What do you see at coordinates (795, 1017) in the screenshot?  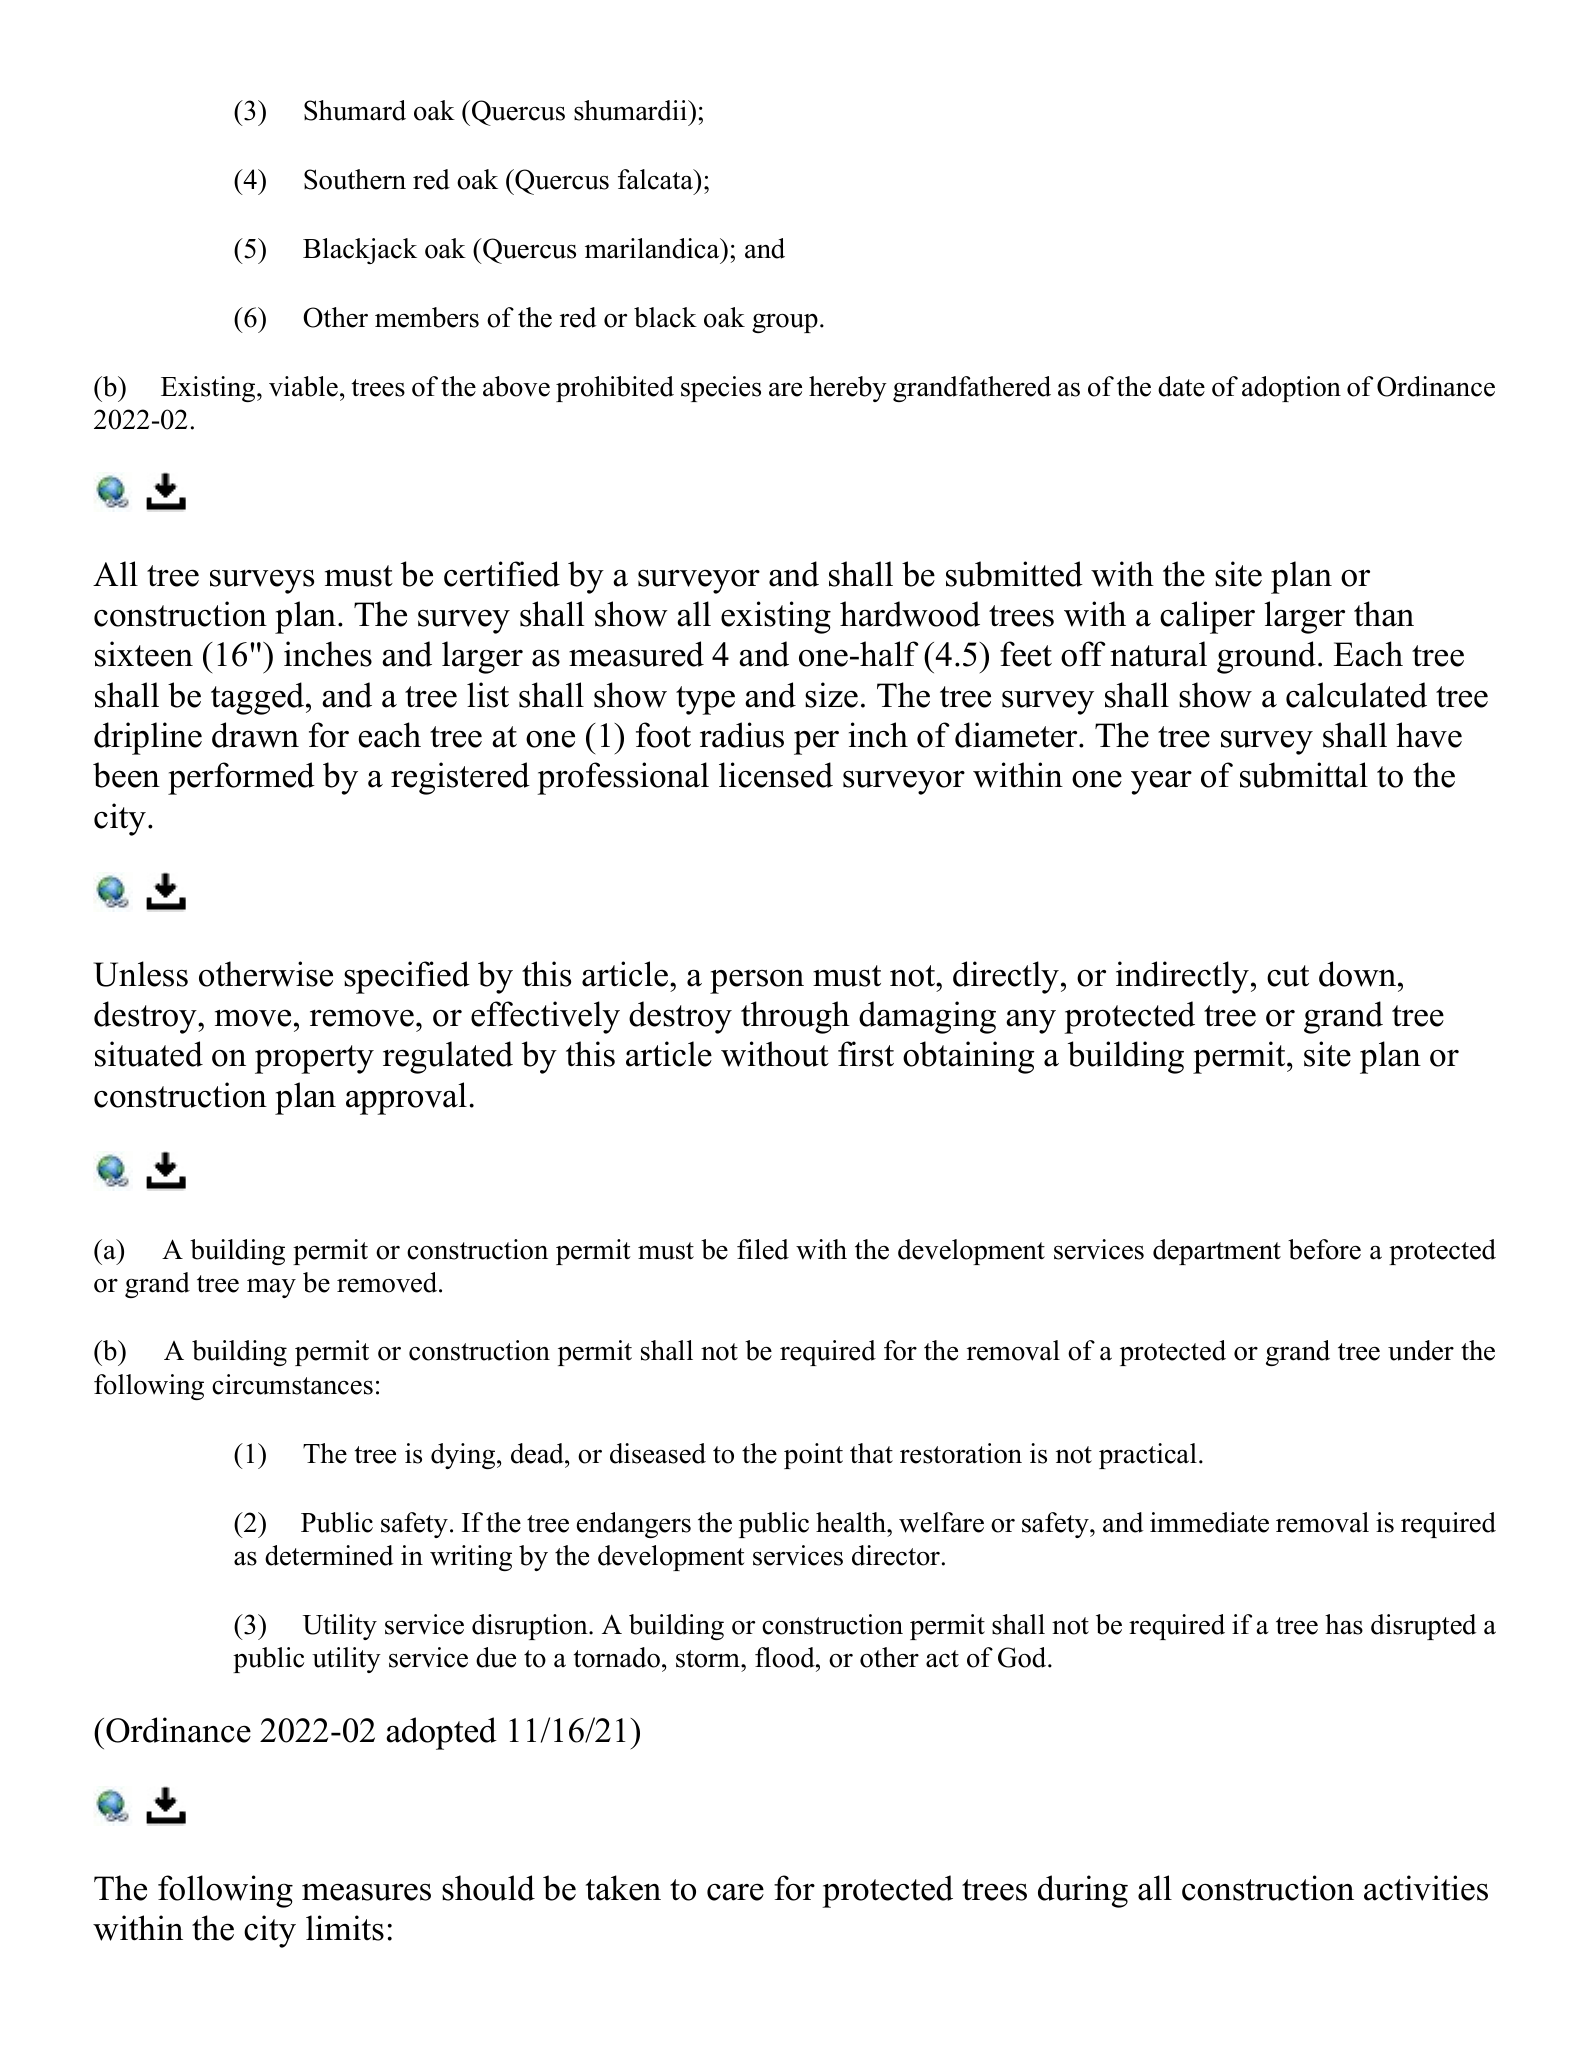 I see `through` at bounding box center [795, 1017].
